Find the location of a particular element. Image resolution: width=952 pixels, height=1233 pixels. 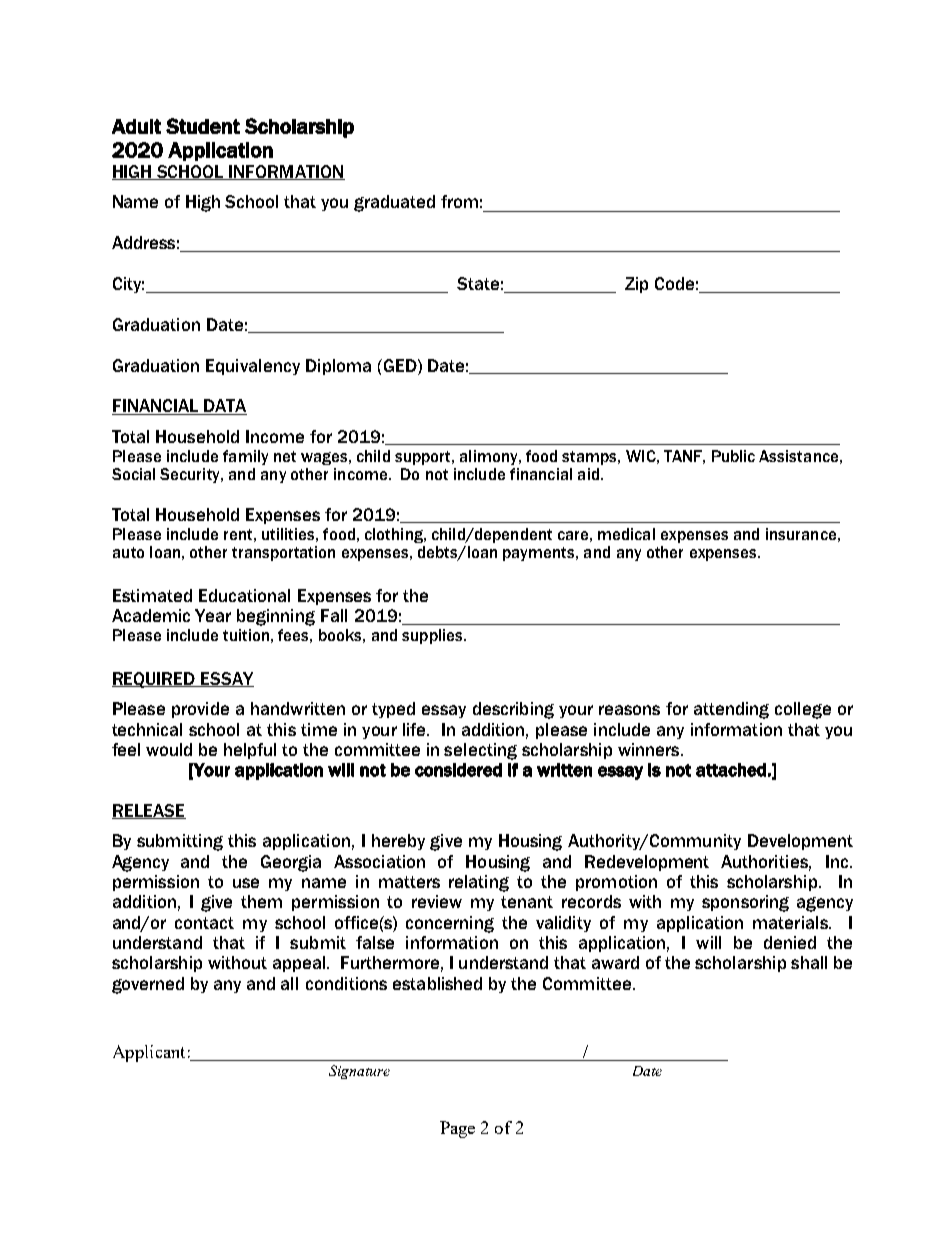

Student is located at coordinates (203, 126).
